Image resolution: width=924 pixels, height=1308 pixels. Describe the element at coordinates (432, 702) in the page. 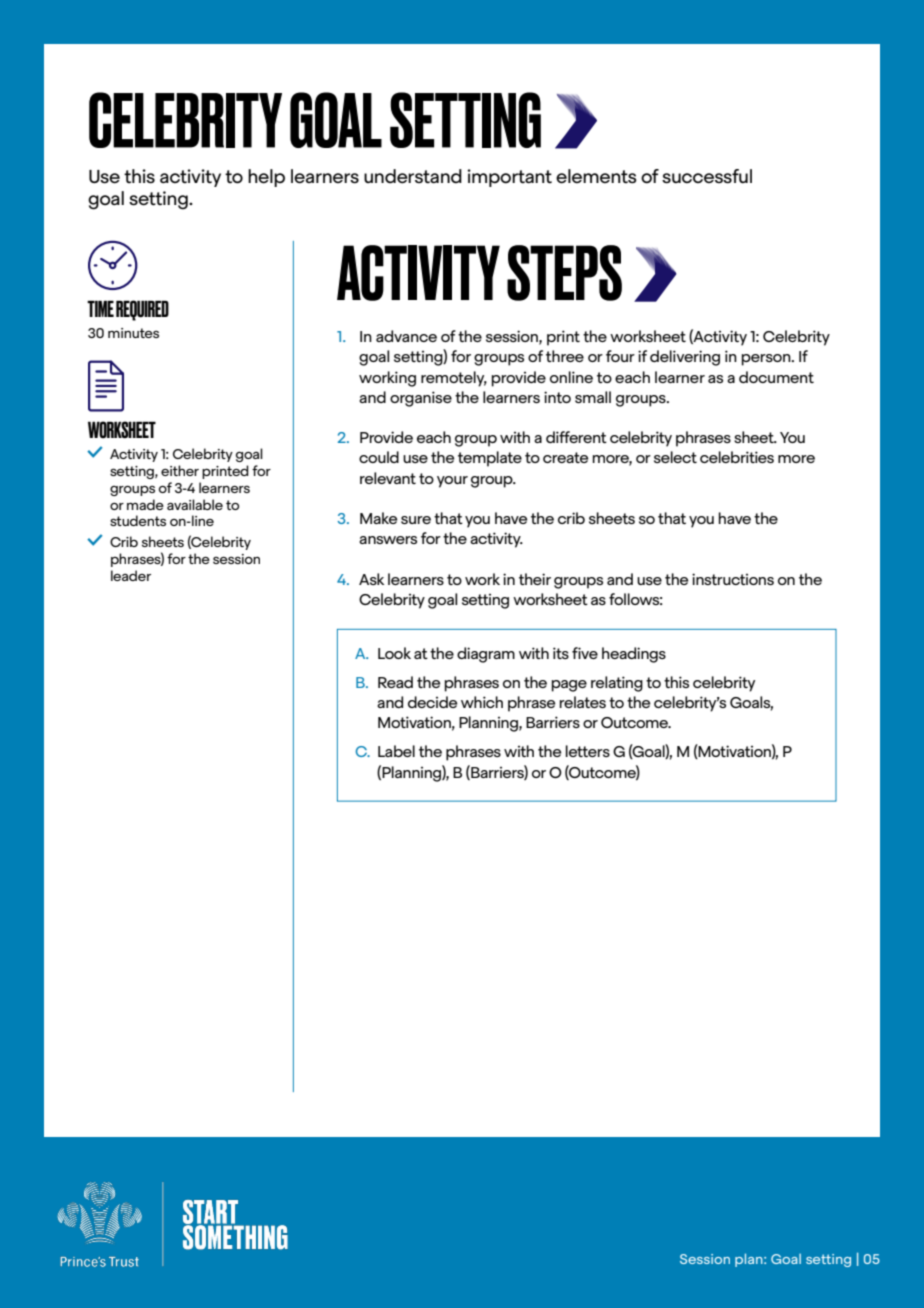

I see `decide` at that location.
